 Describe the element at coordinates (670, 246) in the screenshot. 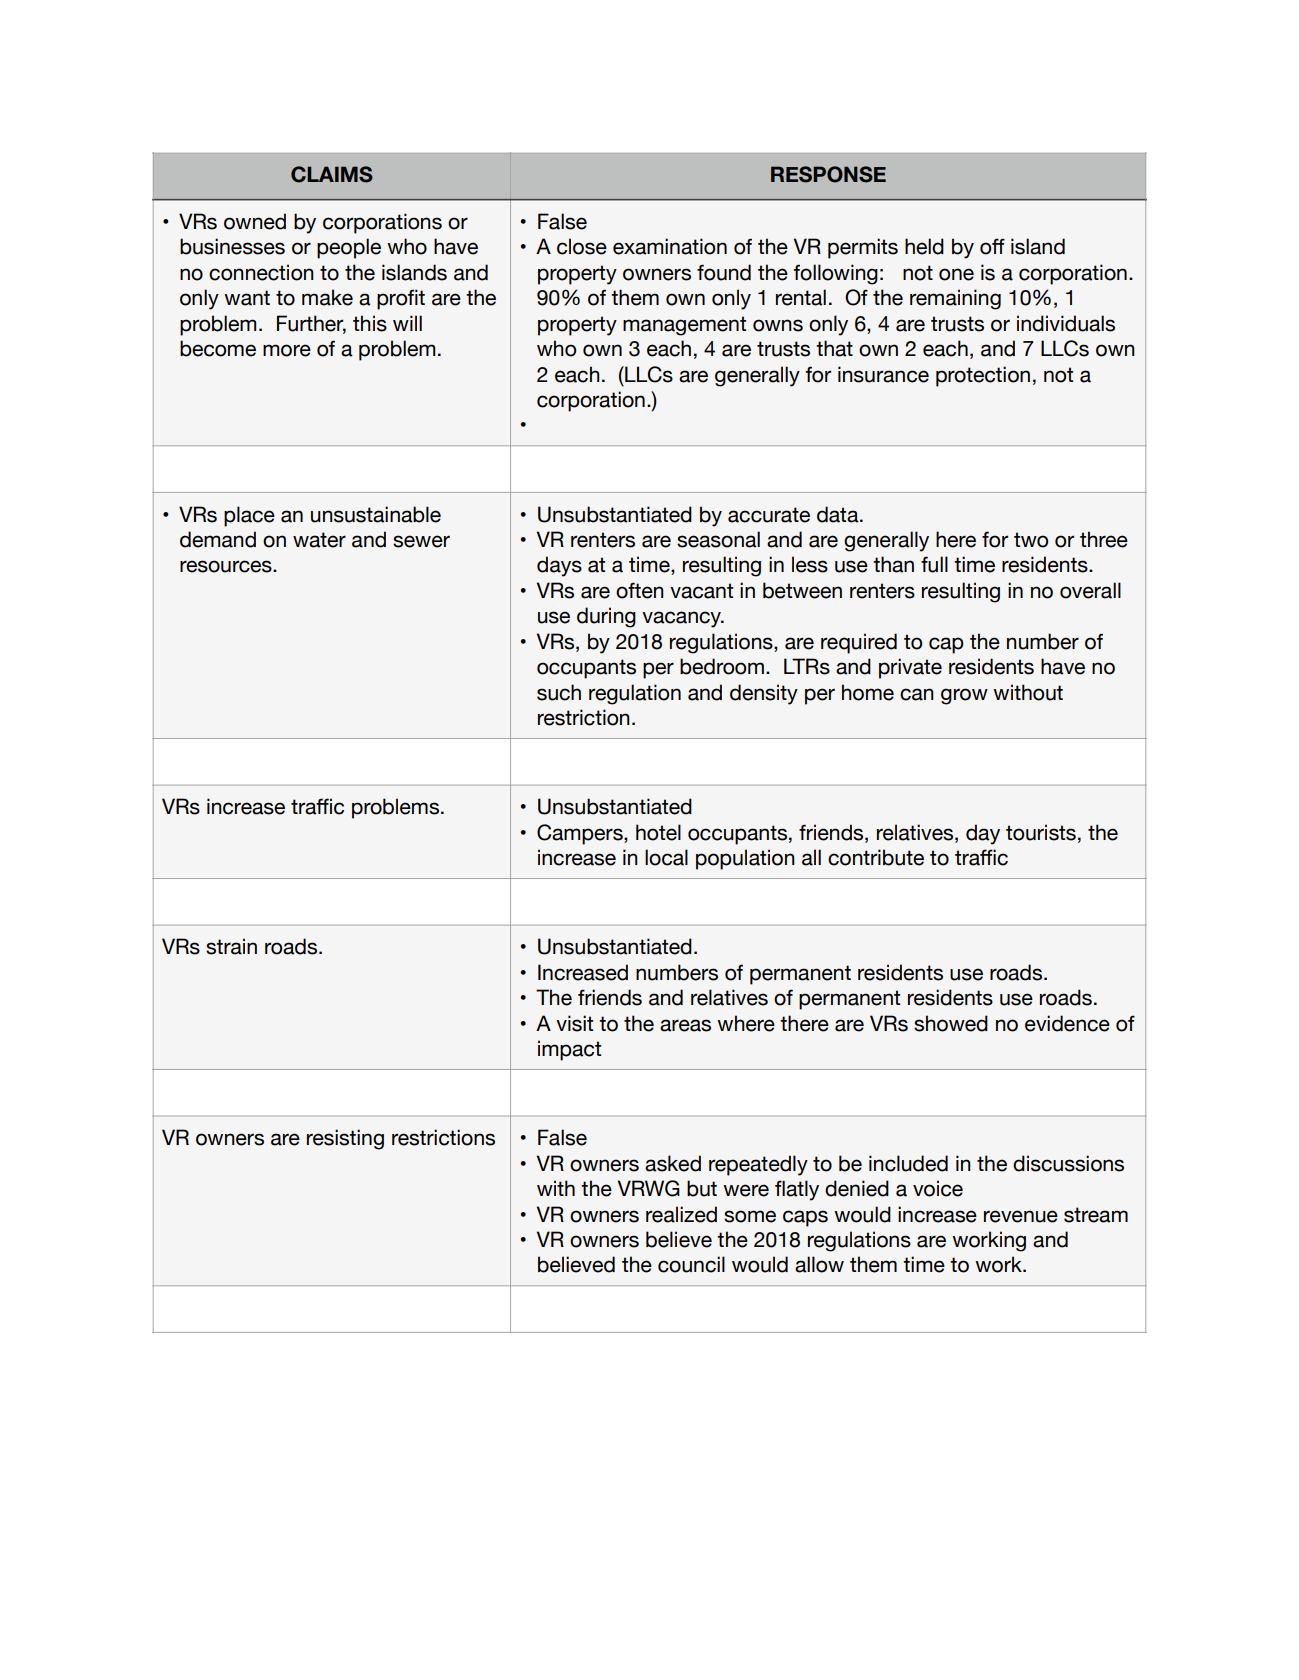

I see `examination` at that location.
